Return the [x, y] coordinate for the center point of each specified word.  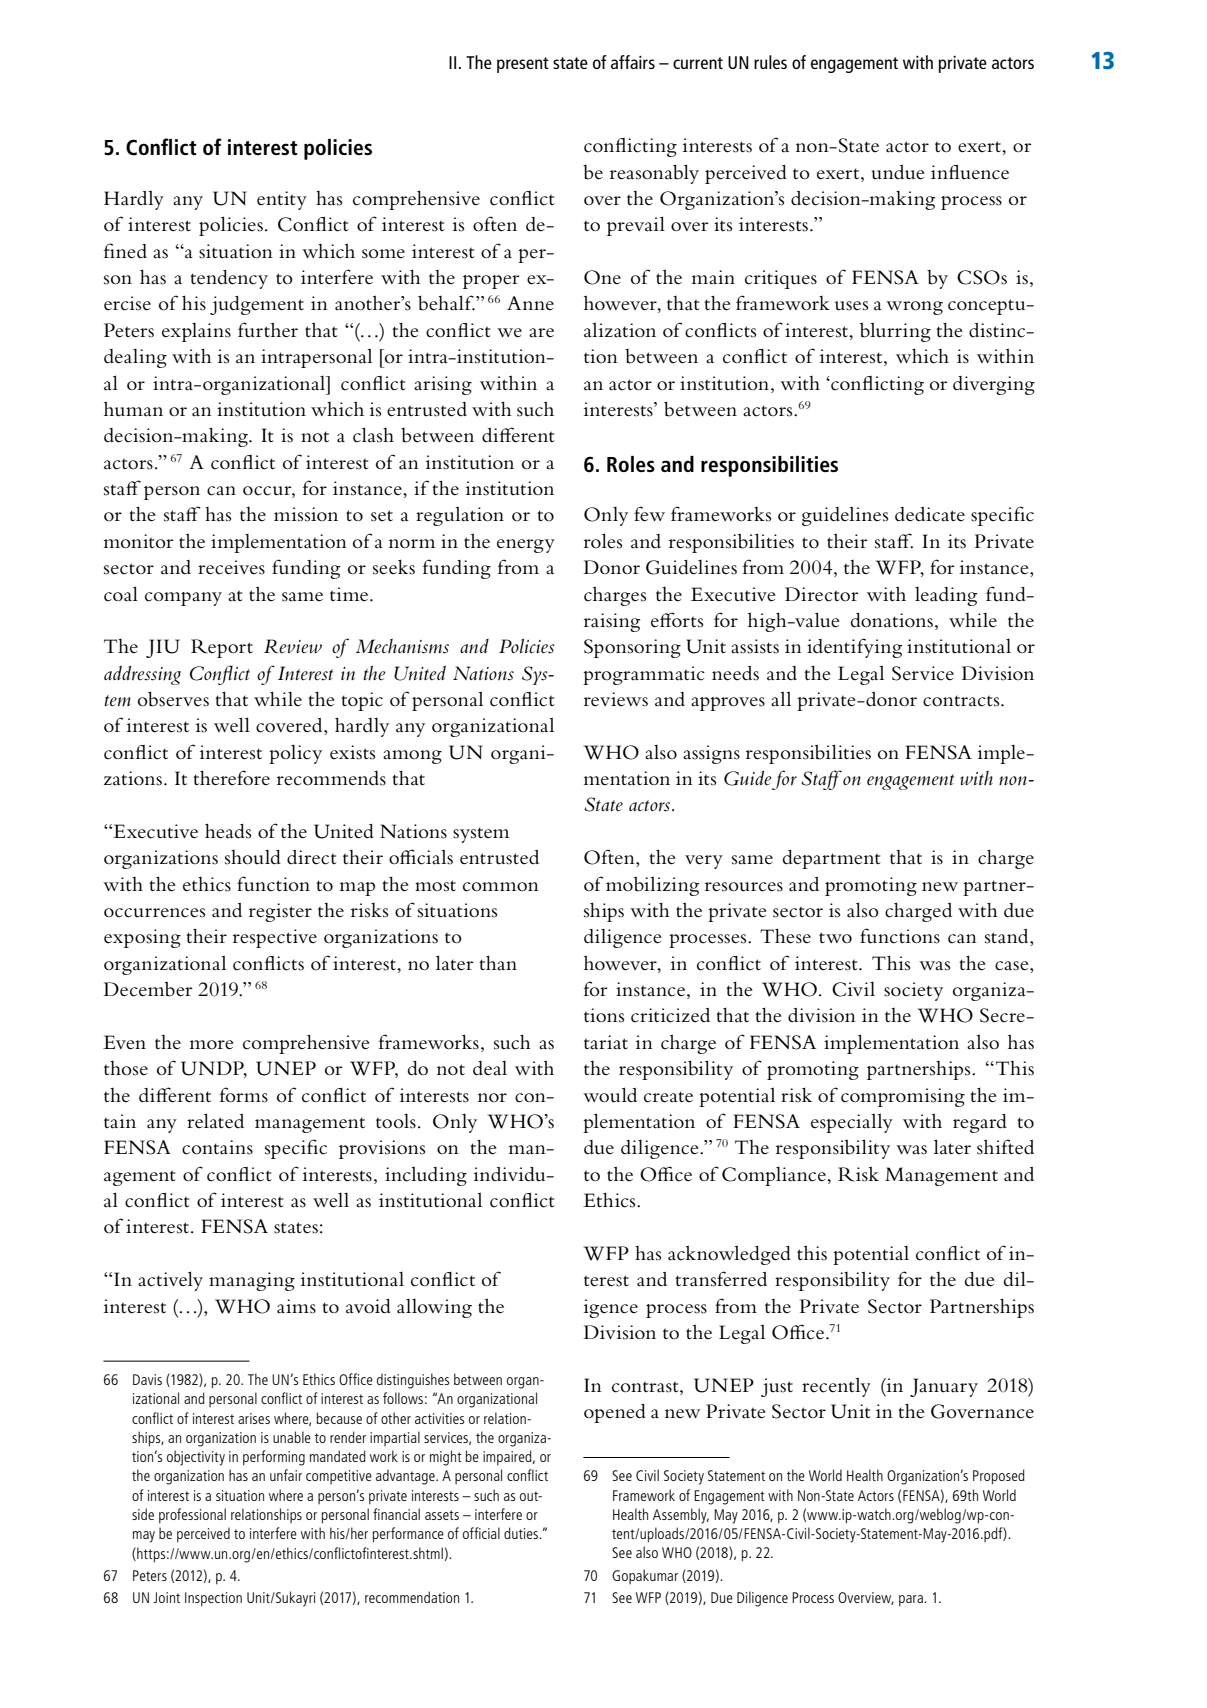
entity [282, 200]
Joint [167, 1597]
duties [522, 1533]
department [832, 859]
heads [228, 831]
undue [898, 172]
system [481, 835]
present [523, 65]
